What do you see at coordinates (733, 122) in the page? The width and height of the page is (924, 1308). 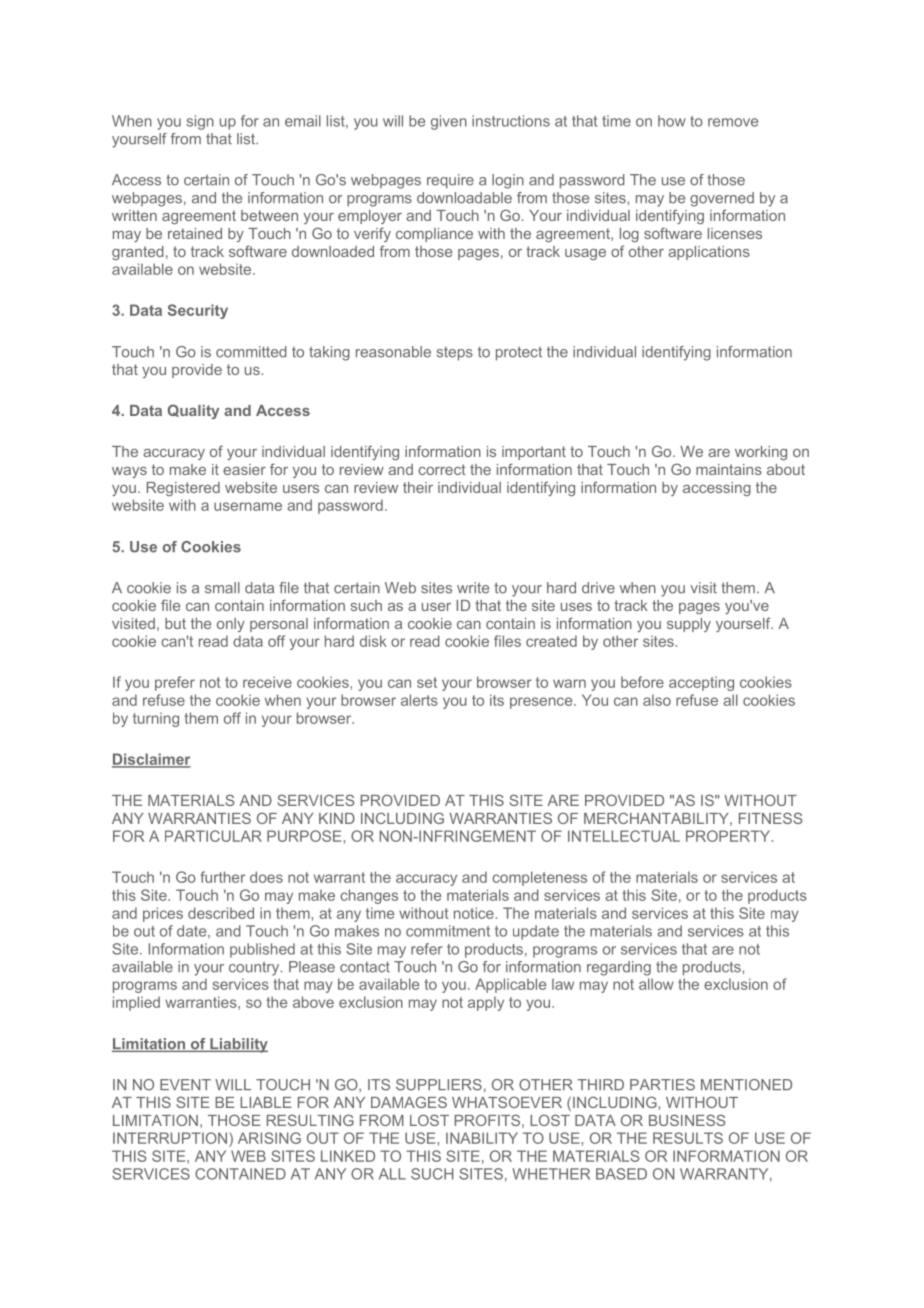 I see `remove` at bounding box center [733, 122].
